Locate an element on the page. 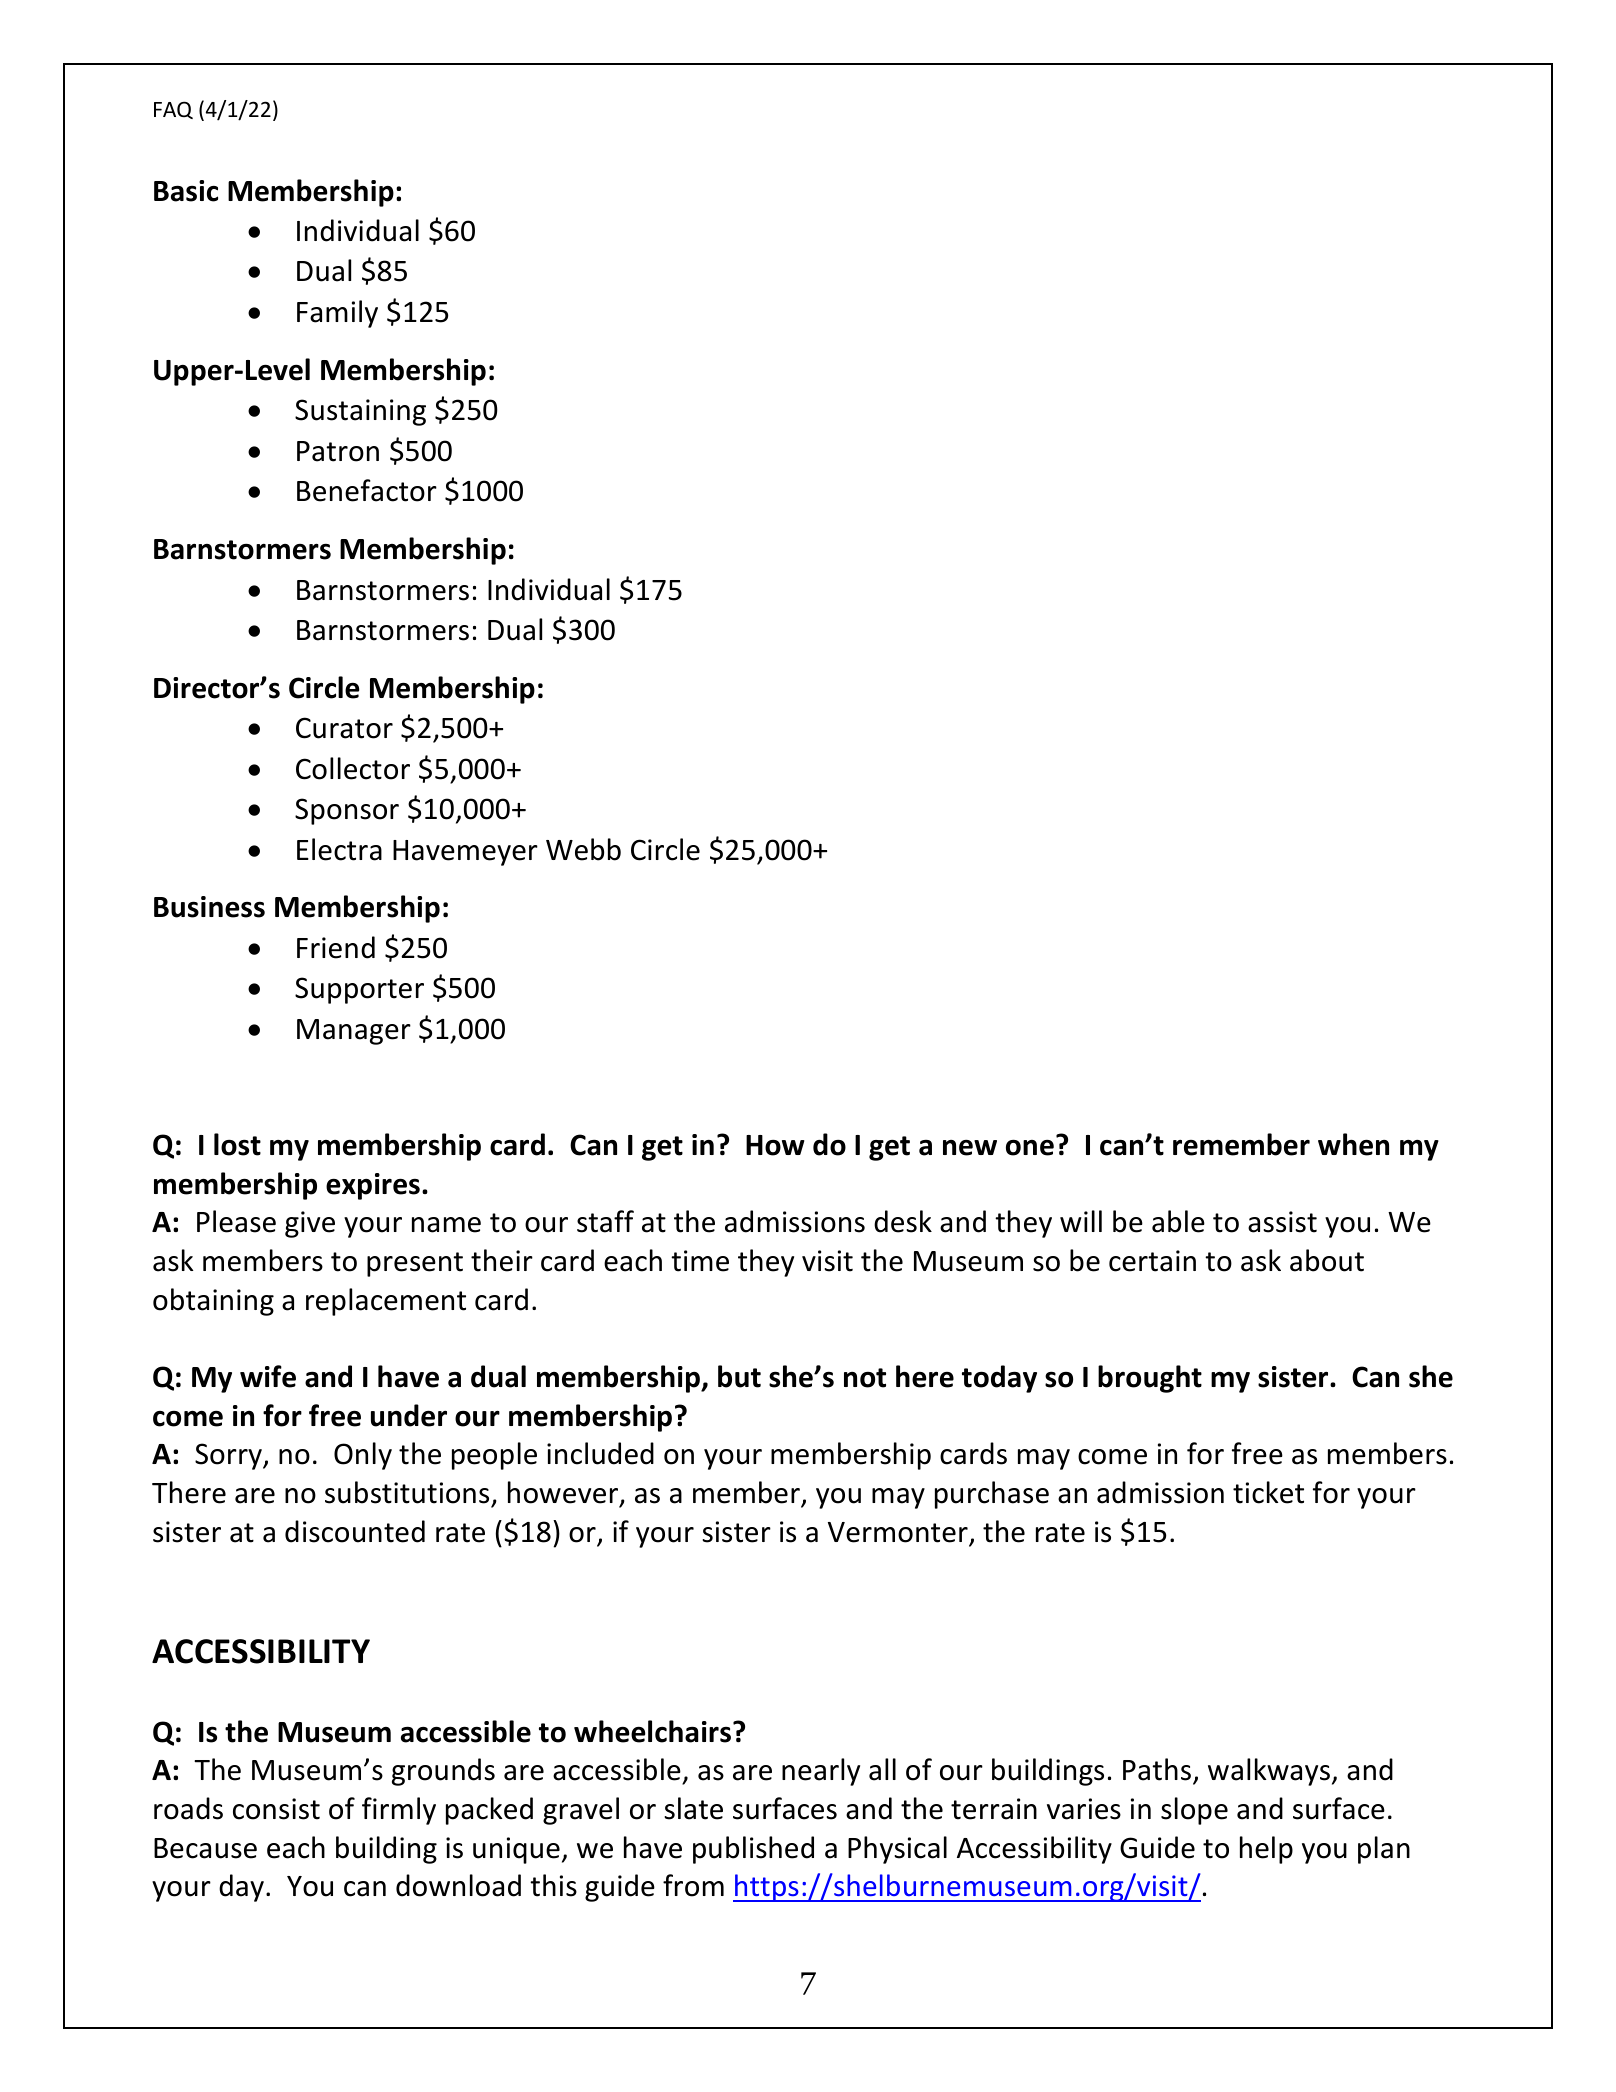  brought is located at coordinates (1150, 1379).
